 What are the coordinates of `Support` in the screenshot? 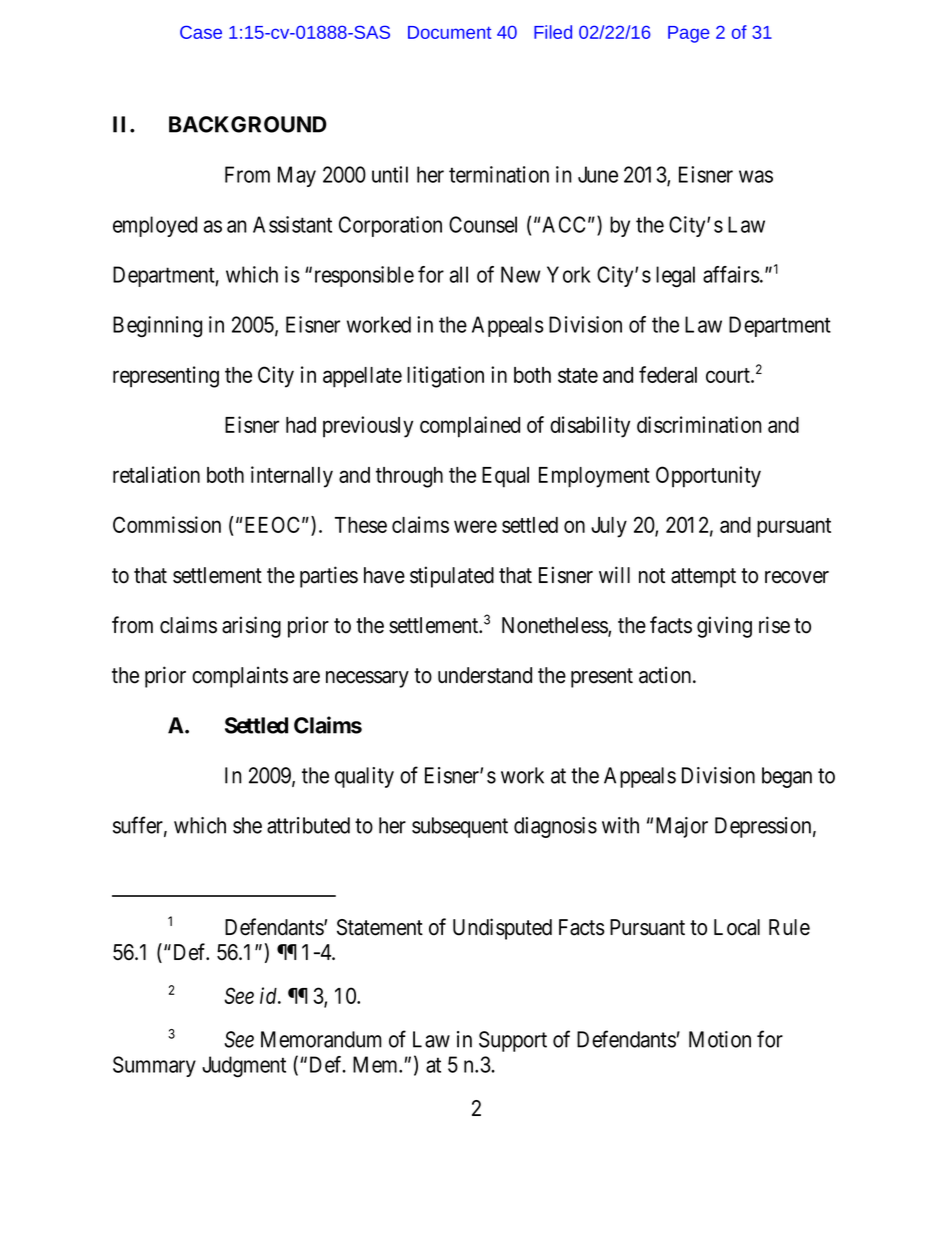 It's located at (513, 1041).
